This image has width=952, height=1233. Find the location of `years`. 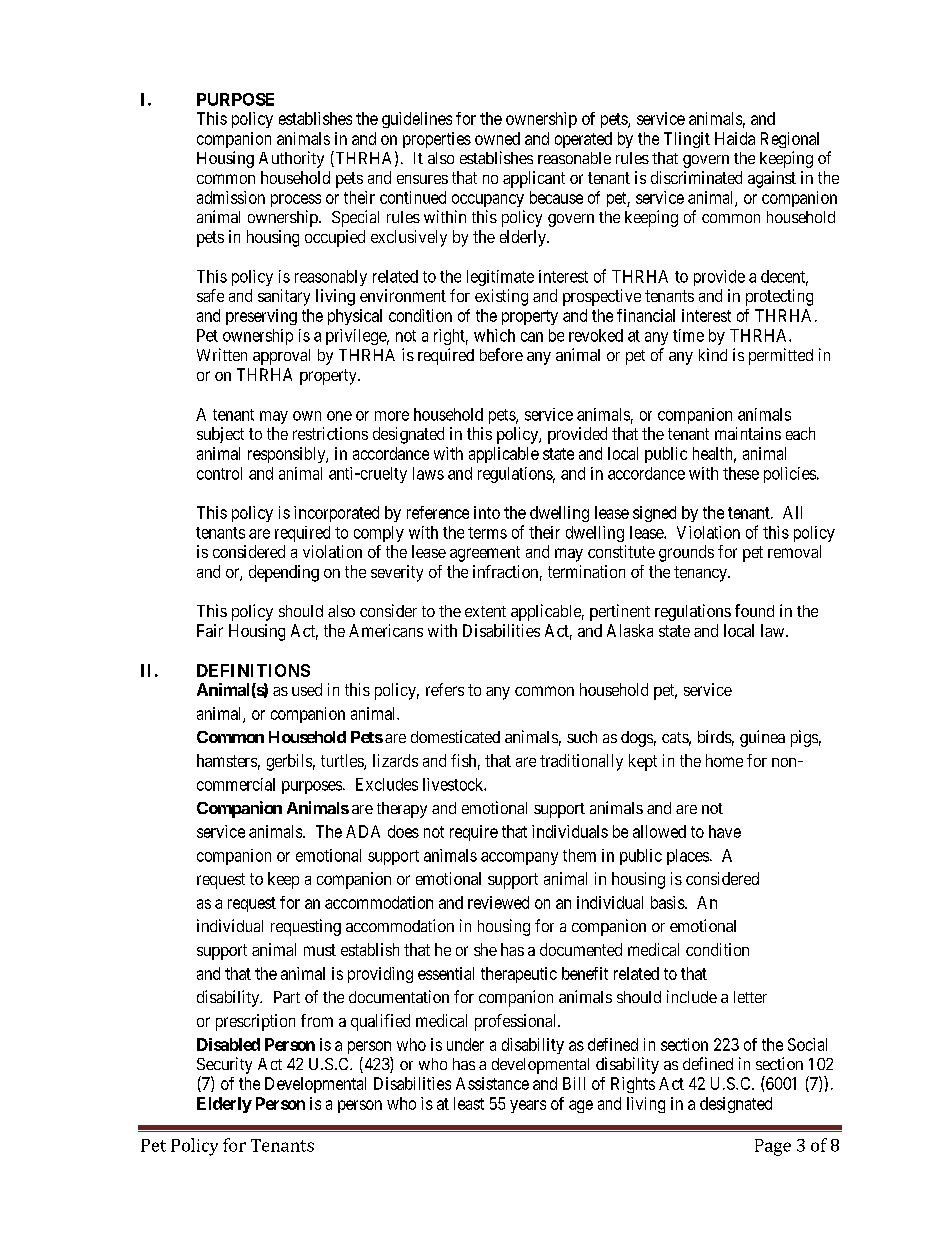

years is located at coordinates (528, 1106).
